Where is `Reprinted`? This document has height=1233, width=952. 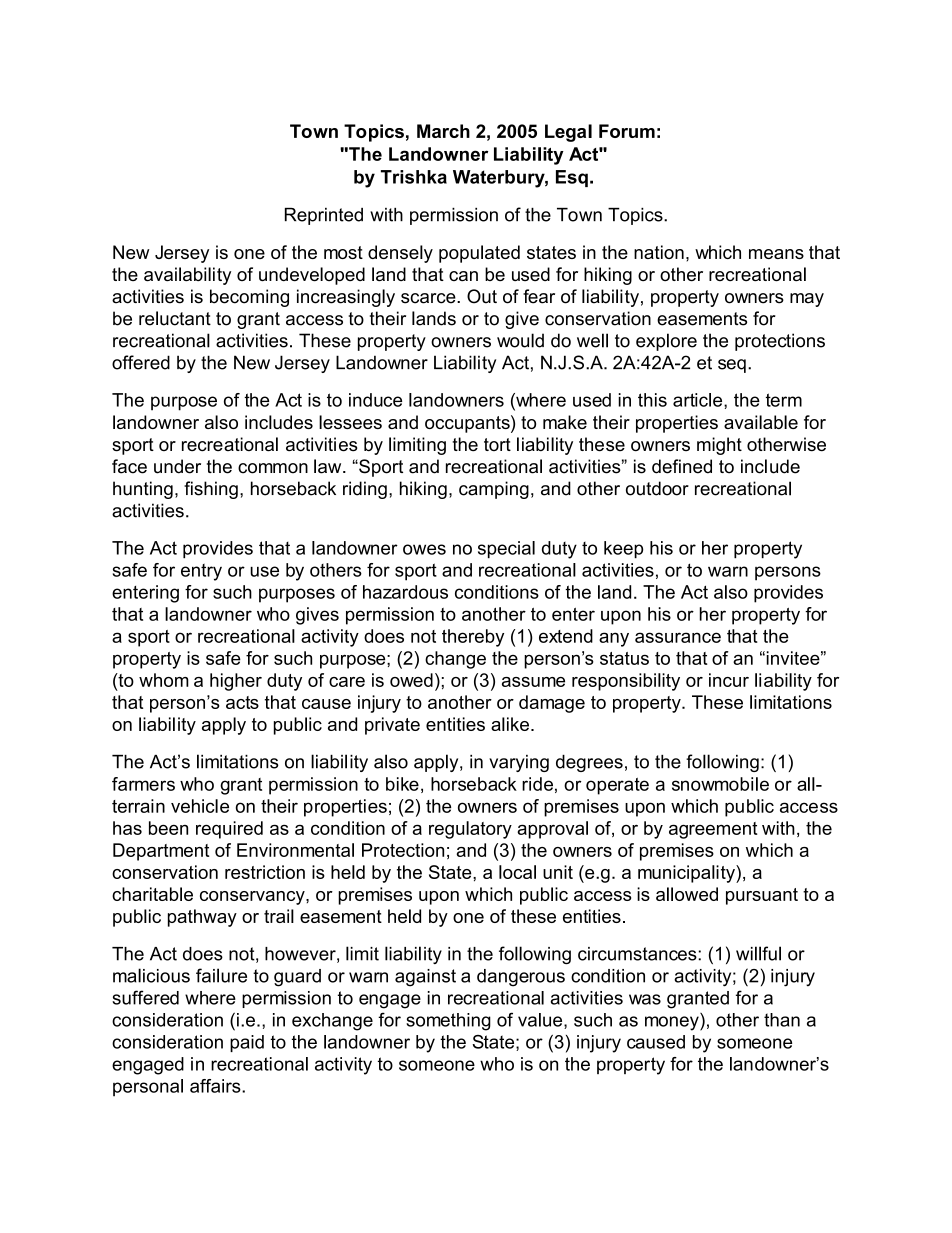 Reprinted is located at coordinates (324, 216).
